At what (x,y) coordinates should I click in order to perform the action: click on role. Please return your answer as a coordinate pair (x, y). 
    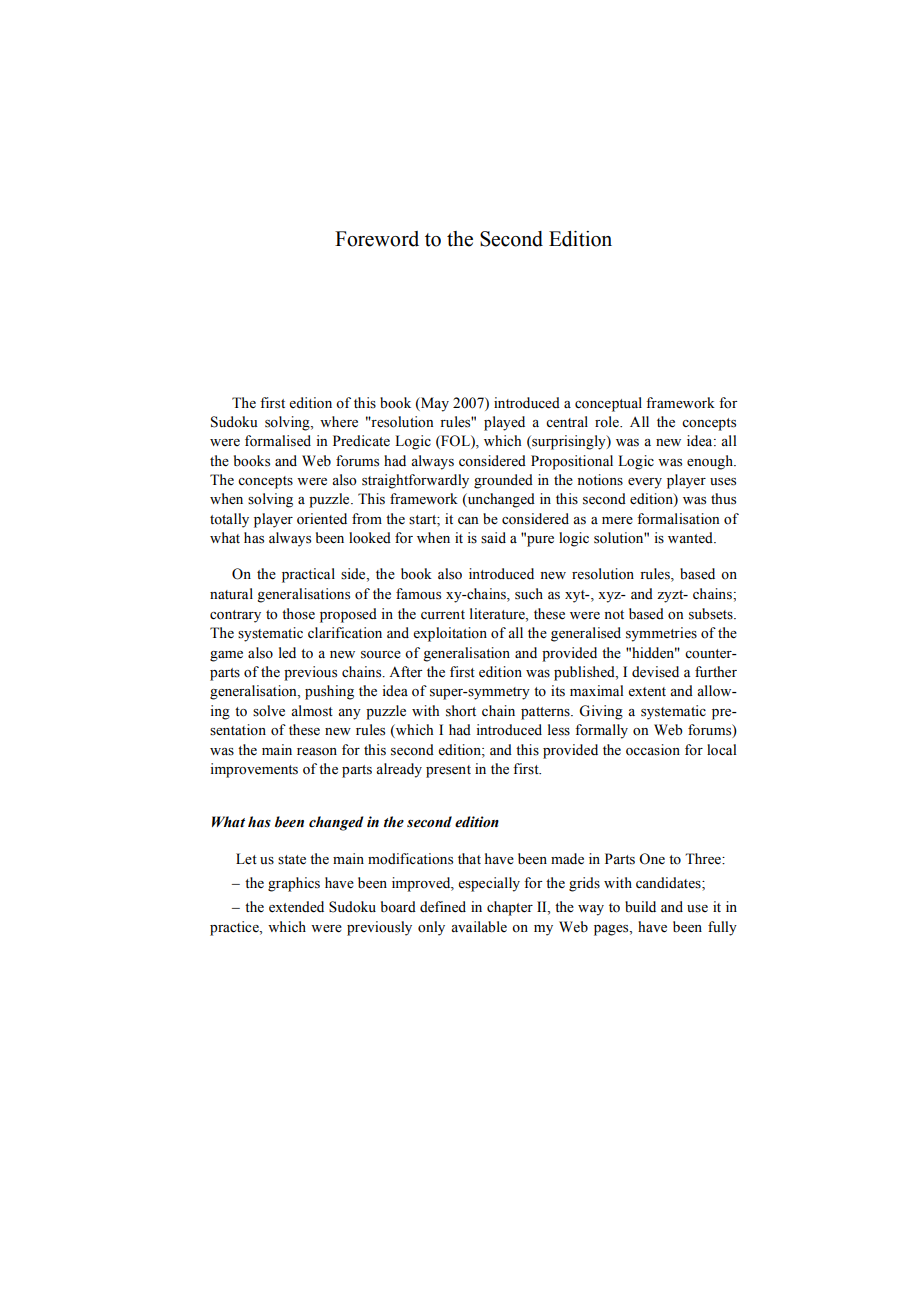
    Looking at the image, I should click on (608, 422).
